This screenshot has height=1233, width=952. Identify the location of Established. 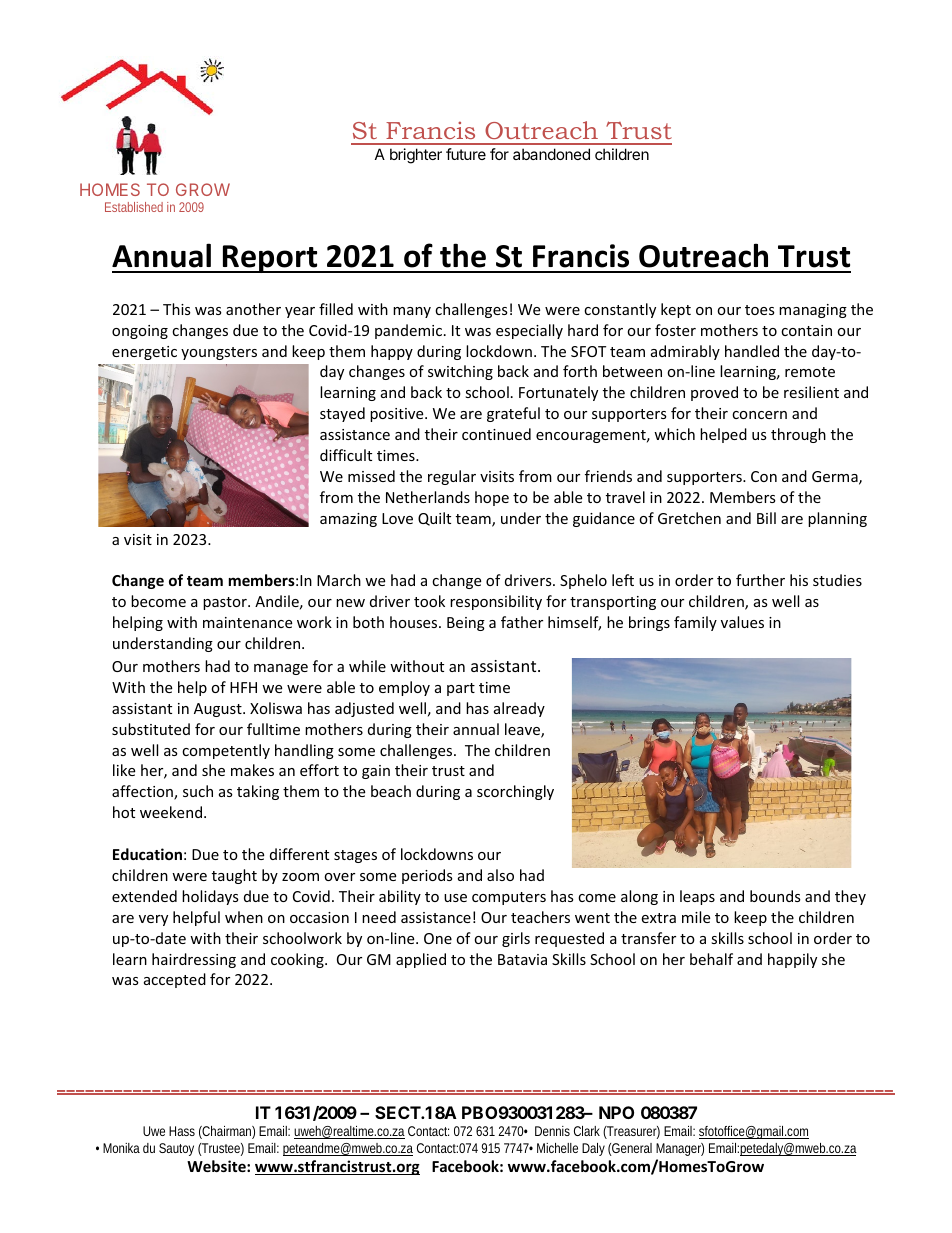
(134, 207).
